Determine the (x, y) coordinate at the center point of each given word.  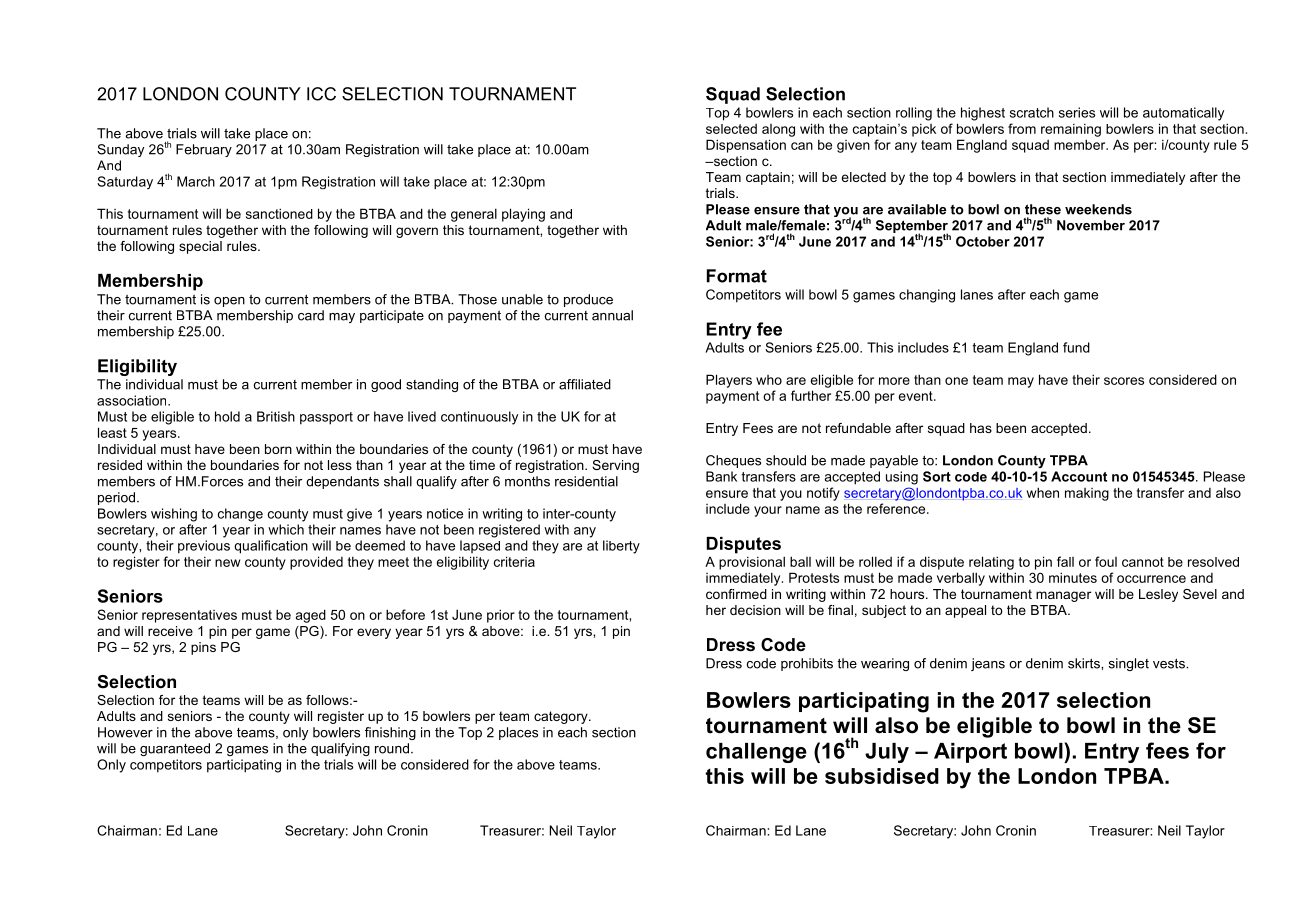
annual (612, 315)
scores (1124, 381)
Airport (970, 753)
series (1077, 112)
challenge (756, 753)
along (778, 130)
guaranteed (175, 749)
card (311, 315)
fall (1065, 561)
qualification (271, 547)
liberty (621, 547)
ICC (321, 94)
